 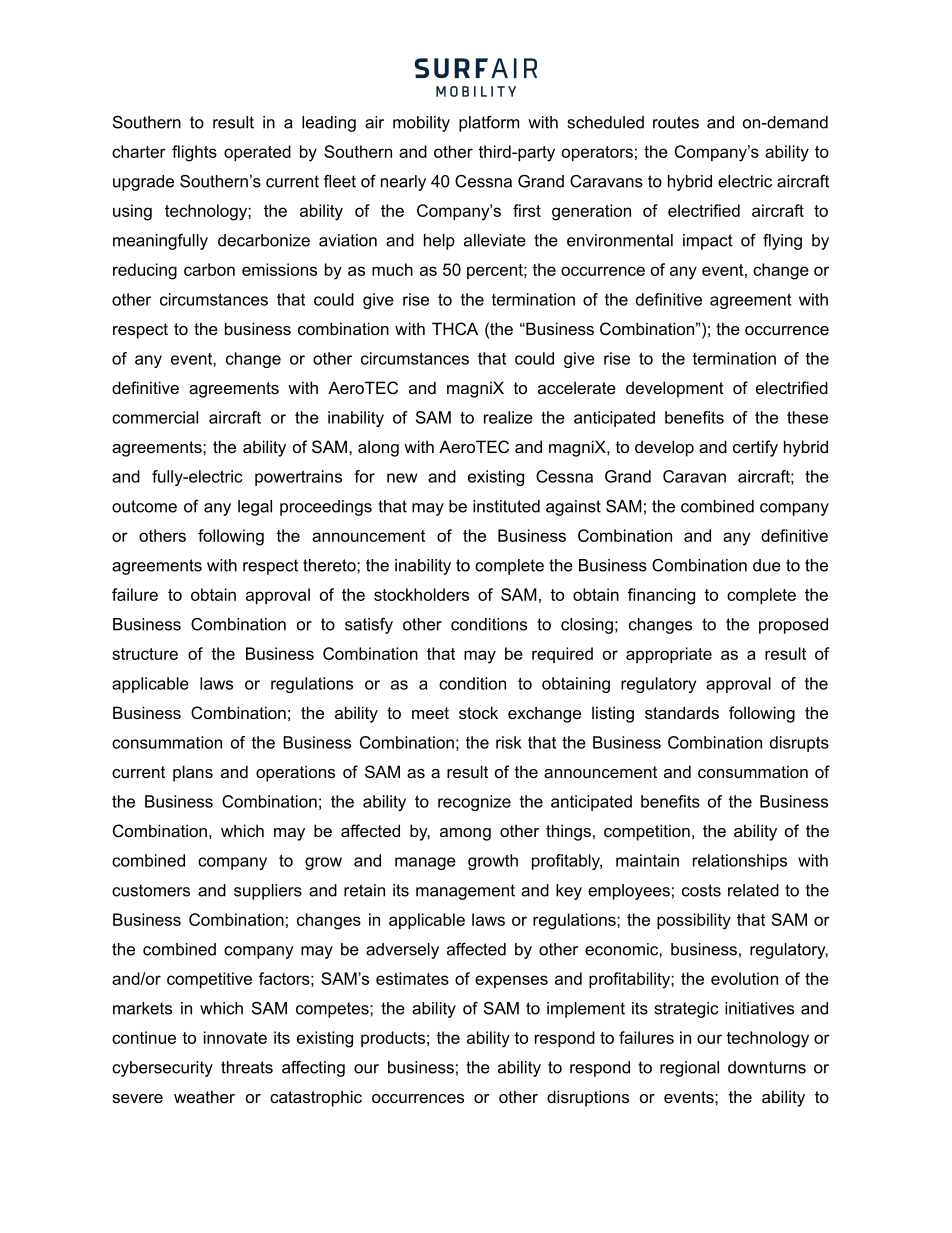 What do you see at coordinates (755, 448) in the page?
I see `certify` at bounding box center [755, 448].
